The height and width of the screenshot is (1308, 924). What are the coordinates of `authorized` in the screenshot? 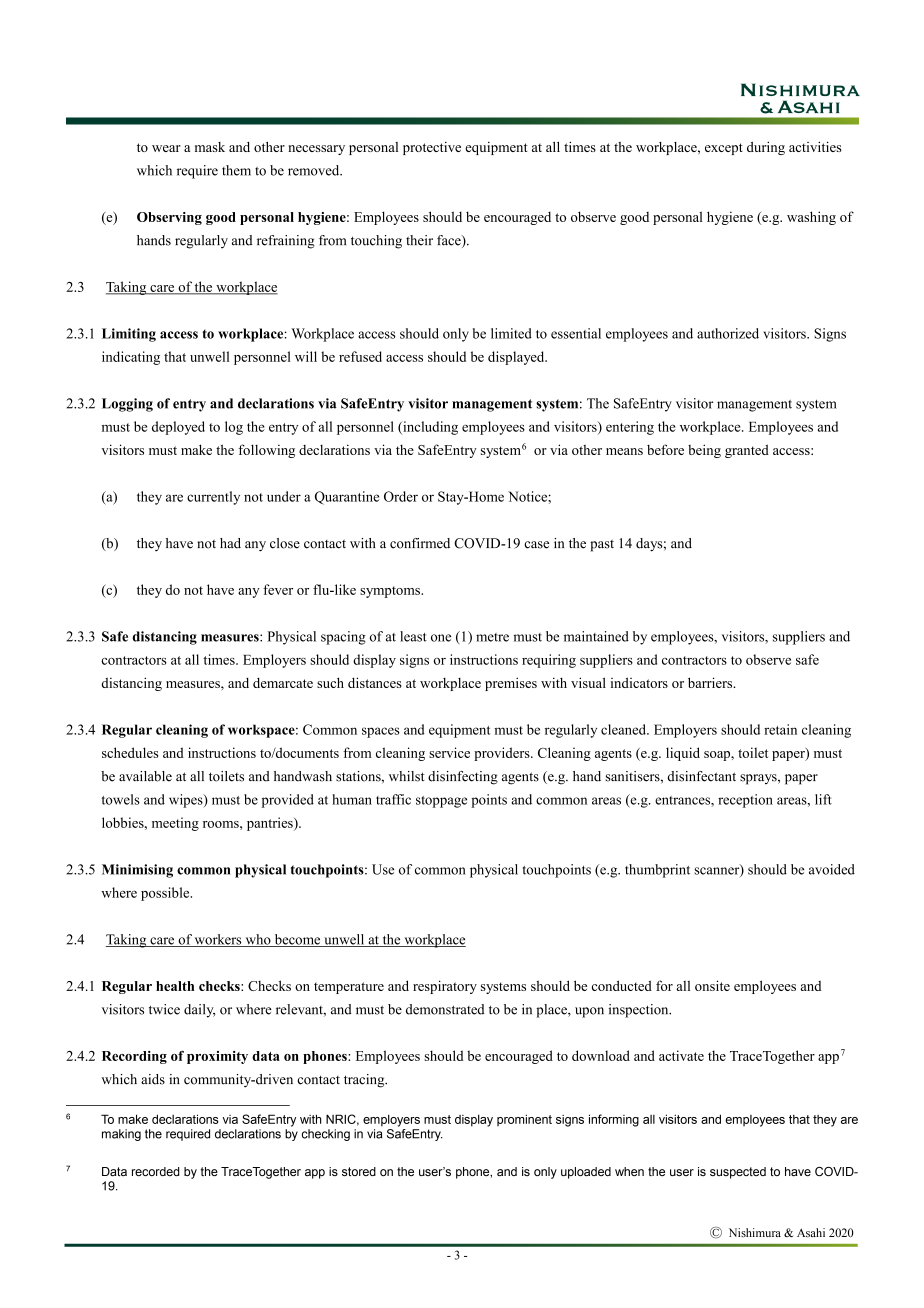 It's located at (728, 333).
